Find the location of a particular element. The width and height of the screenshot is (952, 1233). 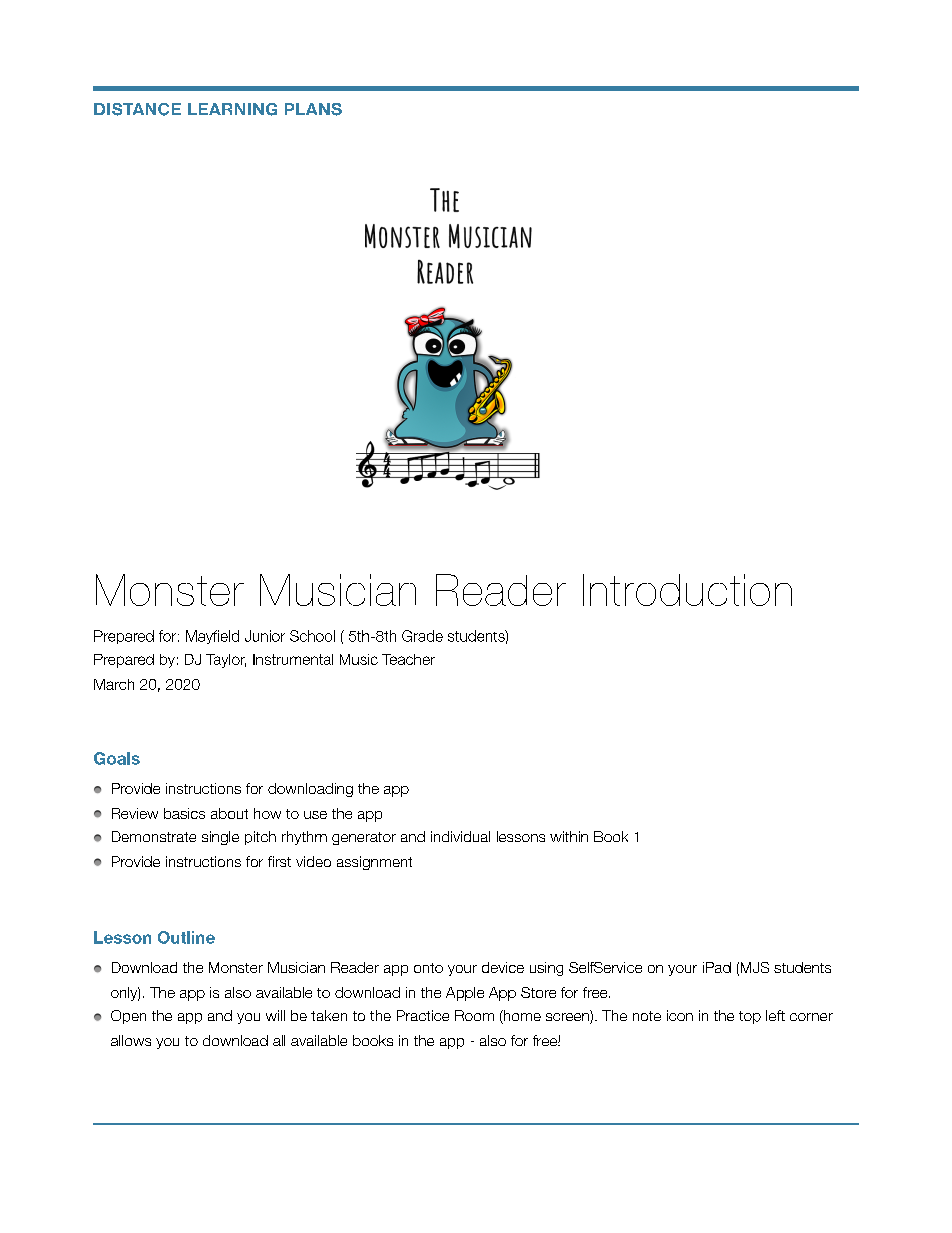

PLANS is located at coordinates (313, 109).
